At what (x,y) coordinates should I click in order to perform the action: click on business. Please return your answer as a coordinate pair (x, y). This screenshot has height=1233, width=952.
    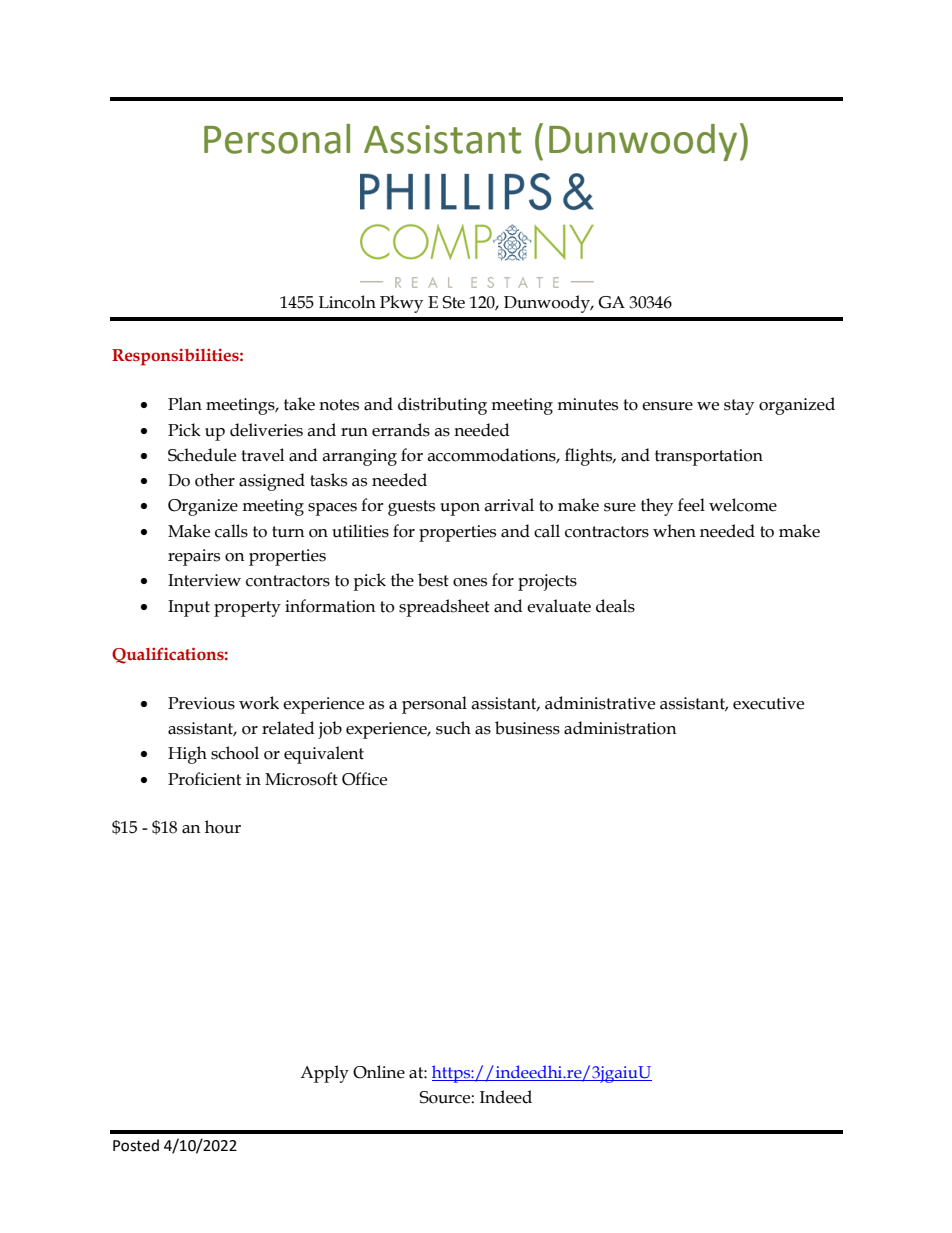
    Looking at the image, I should click on (527, 728).
